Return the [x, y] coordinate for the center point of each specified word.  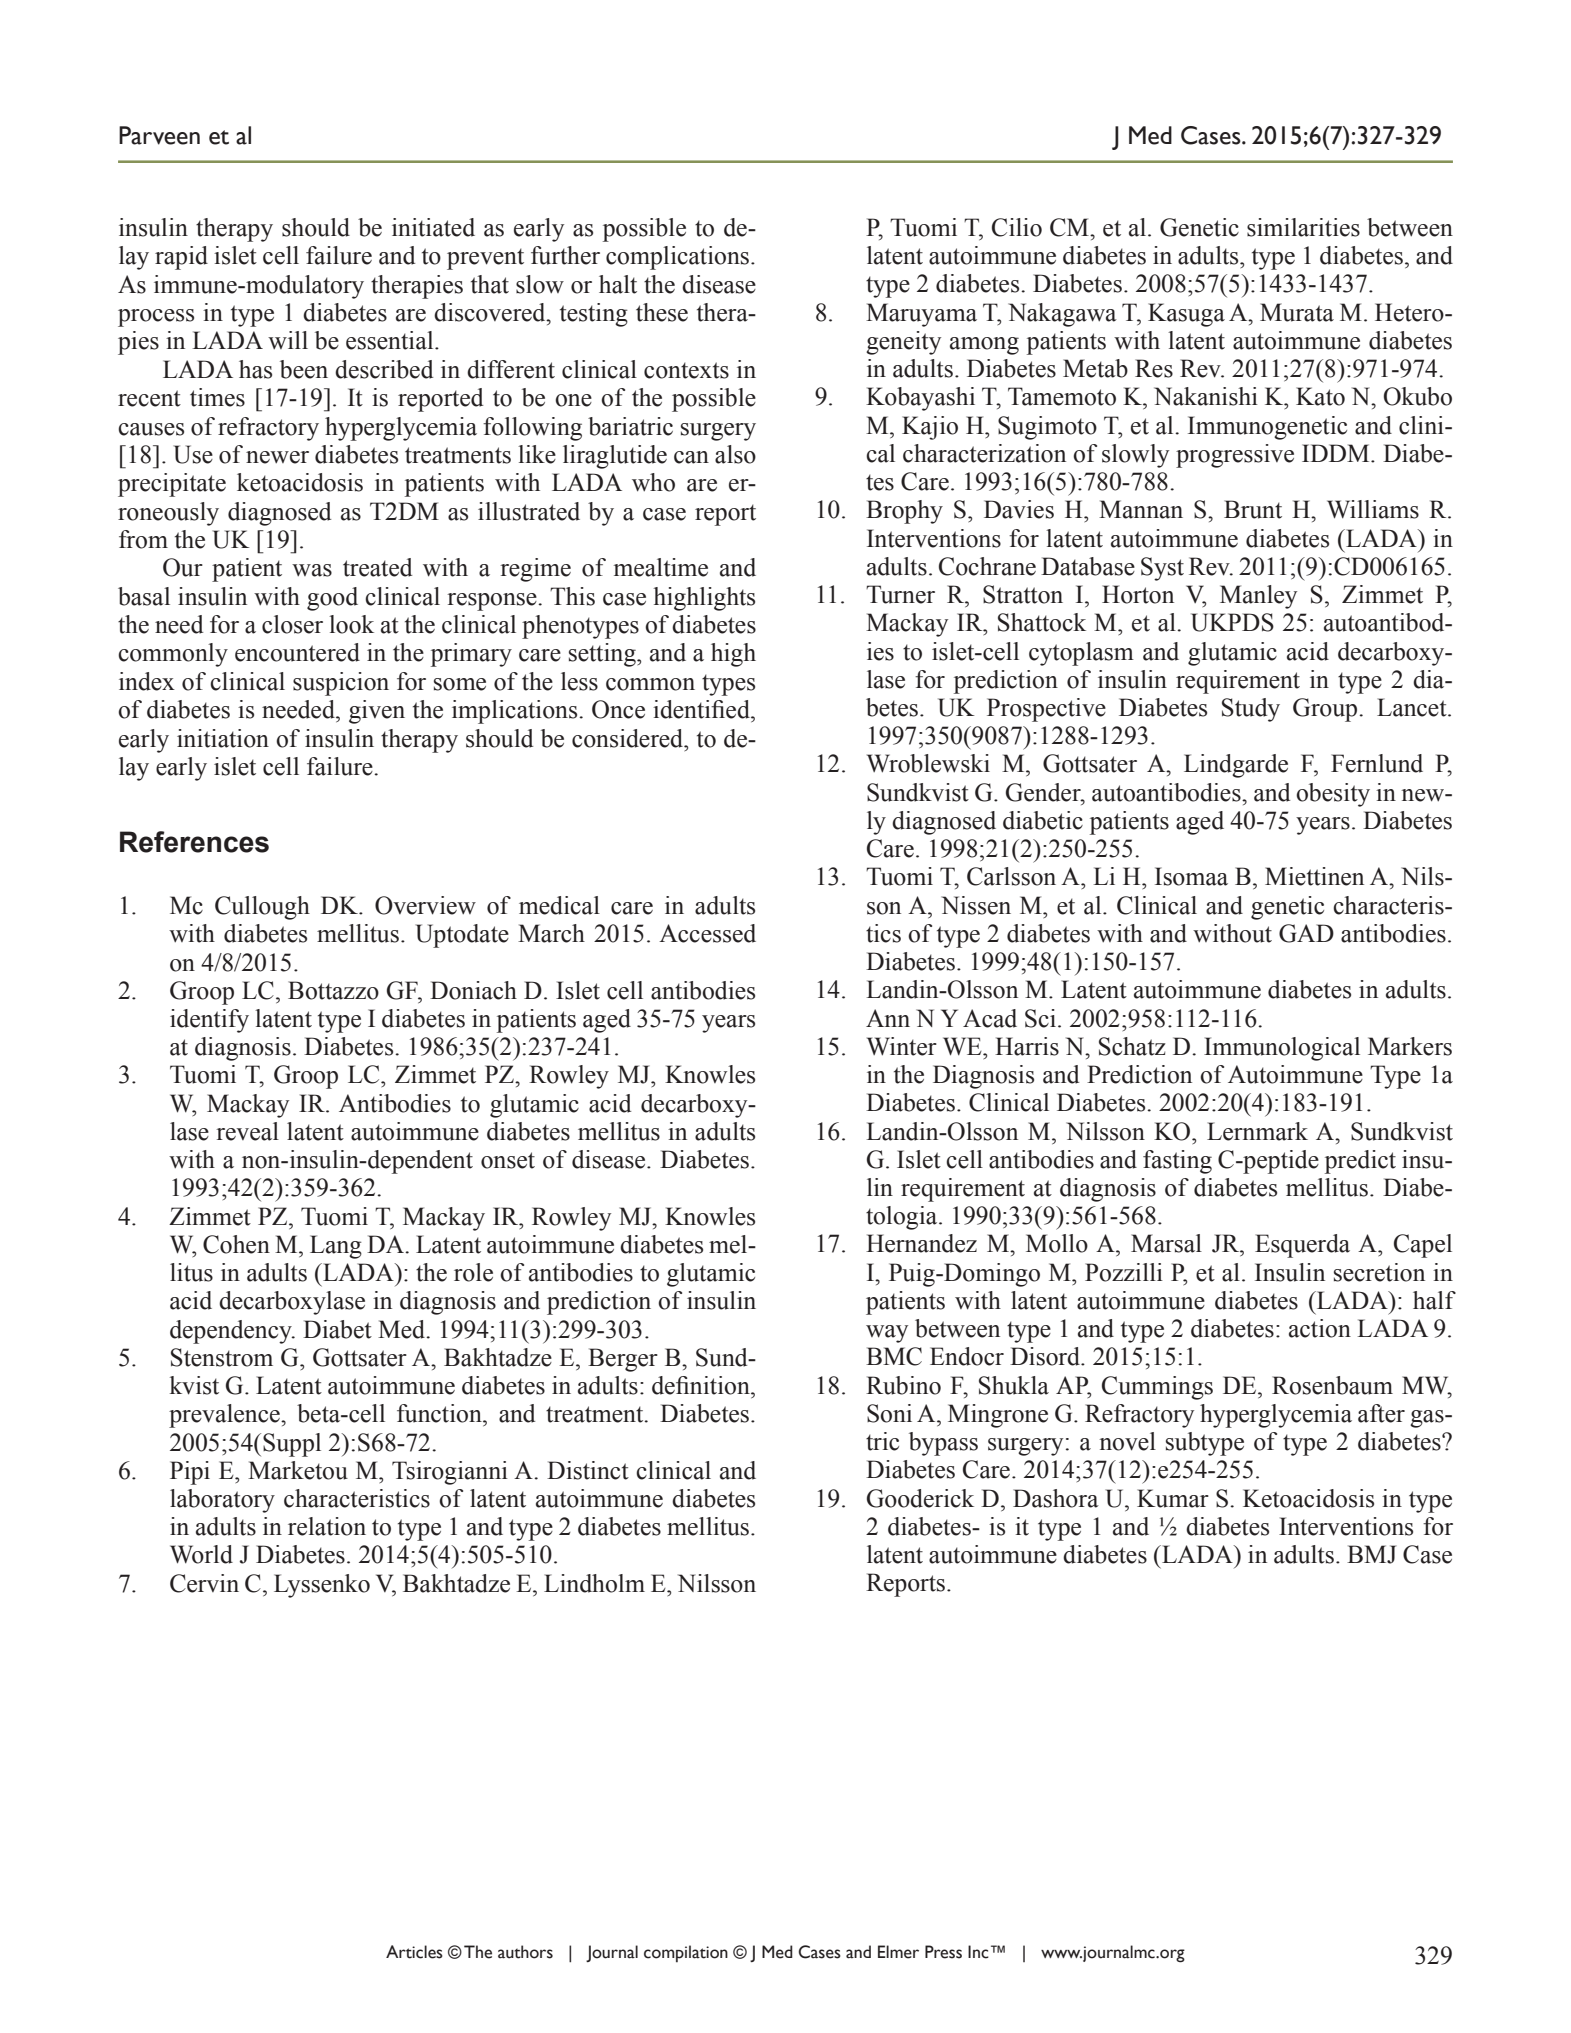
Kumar [1173, 1498]
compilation [686, 1954]
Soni [889, 1413]
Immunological [1282, 1049]
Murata [1297, 312]
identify [209, 1021]
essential [391, 340]
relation [327, 1526]
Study [1251, 710]
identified [702, 709]
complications [677, 258]
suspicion [341, 684]
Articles [414, 1952]
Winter [902, 1046]
